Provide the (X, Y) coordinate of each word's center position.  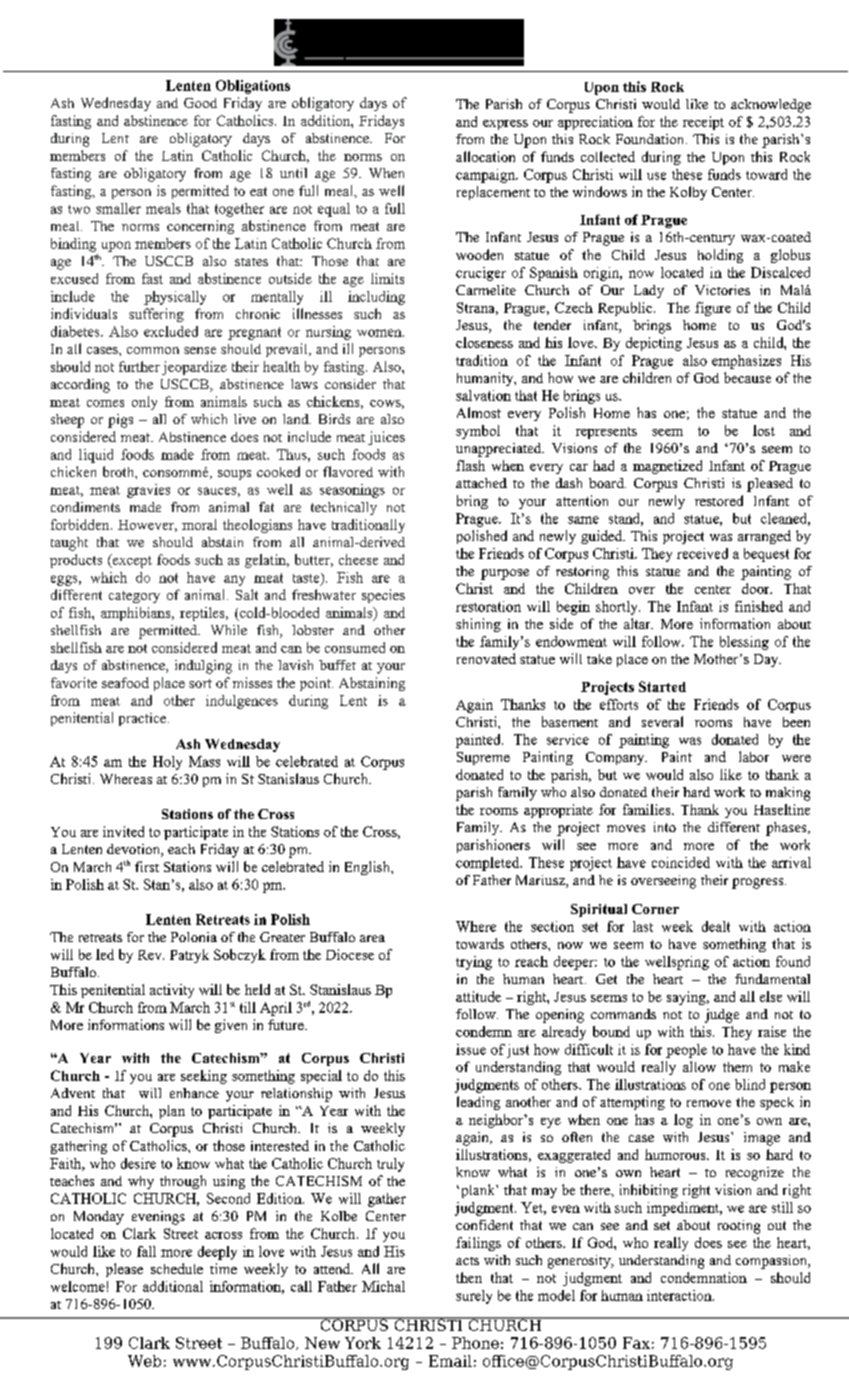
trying (474, 963)
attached (481, 483)
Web (144, 1361)
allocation (485, 156)
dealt (716, 926)
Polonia (194, 937)
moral (199, 524)
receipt (703, 123)
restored (719, 500)
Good (200, 103)
